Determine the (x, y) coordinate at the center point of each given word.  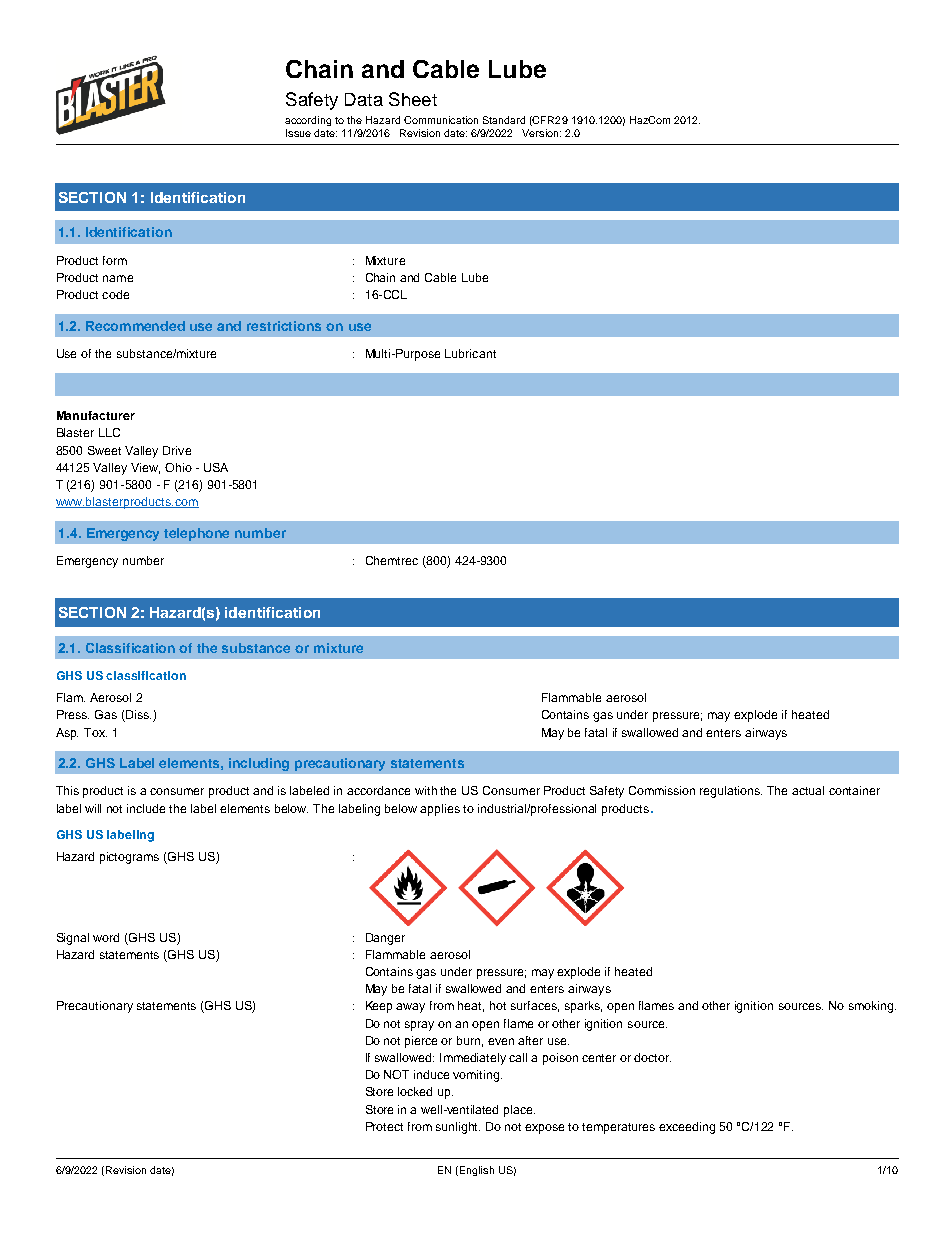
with (426, 790)
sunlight (458, 1128)
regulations (731, 792)
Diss (137, 716)
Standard (504, 120)
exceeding (687, 1128)
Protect (384, 1126)
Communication (441, 120)
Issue (298, 133)
